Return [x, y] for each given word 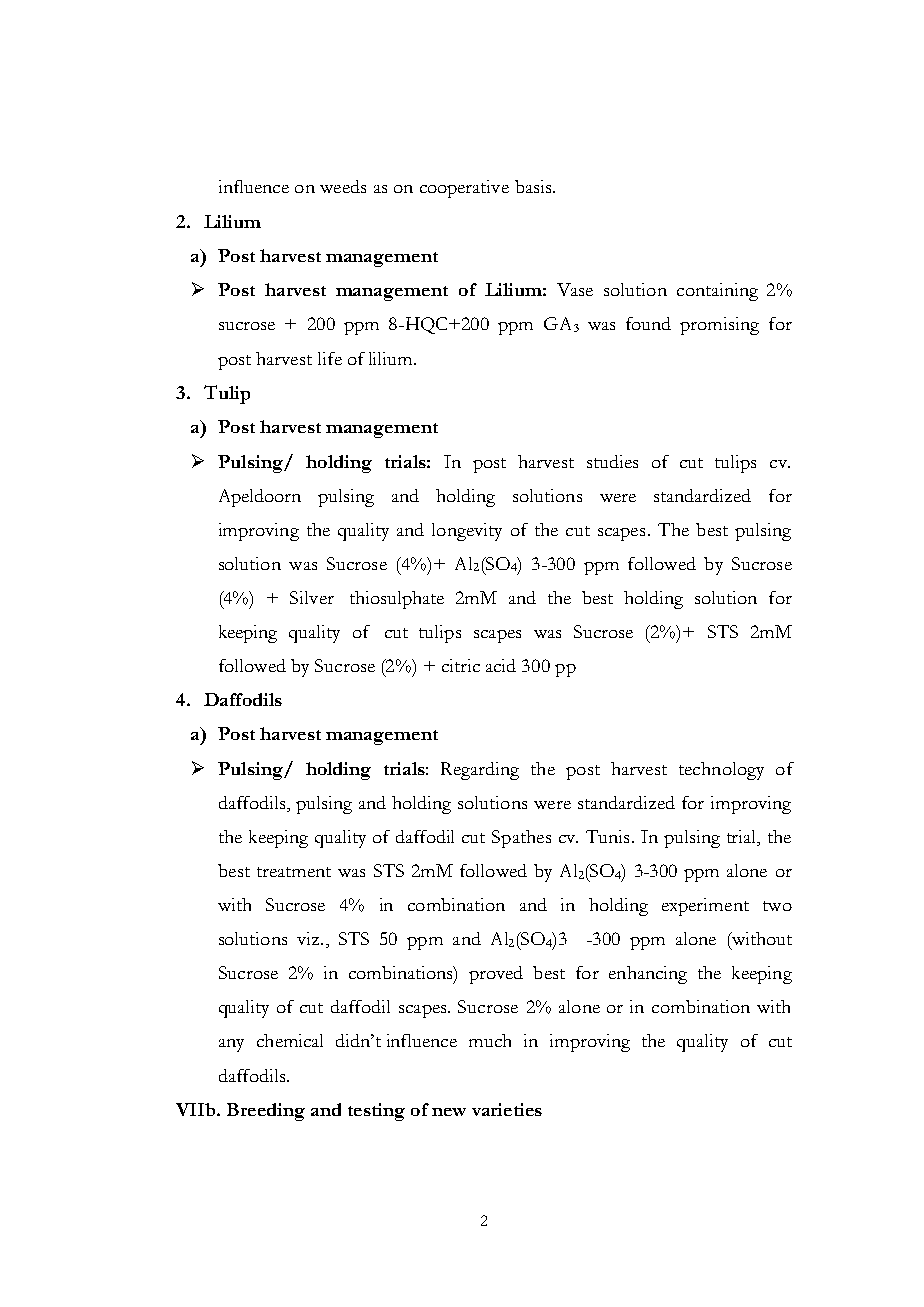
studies [612, 461]
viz [309, 938]
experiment [705, 907]
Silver [312, 597]
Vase [575, 289]
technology [721, 771]
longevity [467, 532]
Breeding [266, 1112]
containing [717, 292]
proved [496, 975]
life [330, 358]
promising [719, 326]
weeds [343, 186]
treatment [294, 872]
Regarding [480, 771]
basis [534, 186]
